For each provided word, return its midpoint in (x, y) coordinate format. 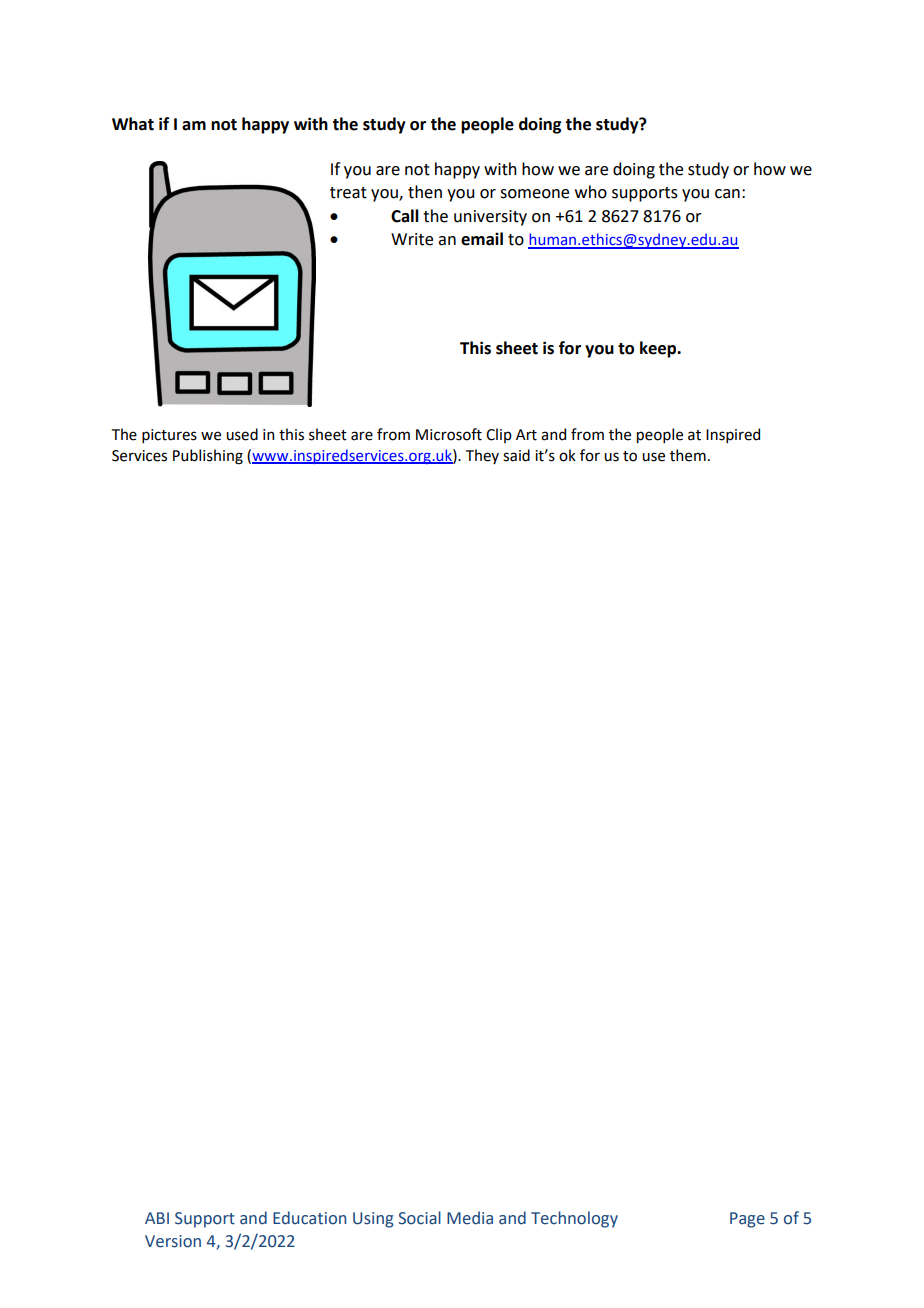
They (482, 456)
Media (470, 1218)
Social (419, 1218)
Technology (574, 1219)
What (133, 124)
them (688, 455)
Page (747, 1220)
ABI (157, 1218)
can (727, 194)
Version (173, 1241)
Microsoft (449, 434)
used (242, 434)
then (425, 192)
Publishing (208, 457)
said (516, 455)
